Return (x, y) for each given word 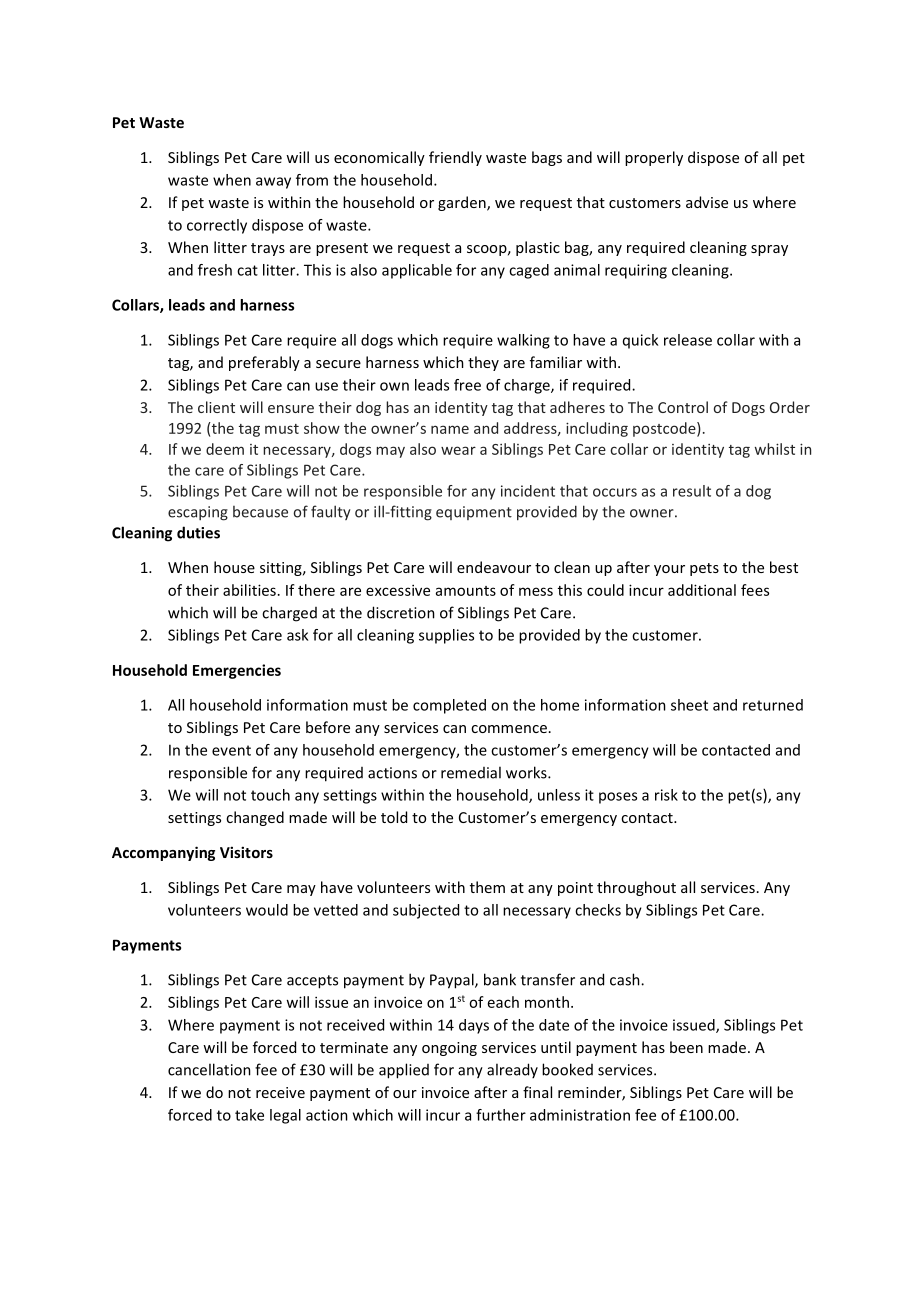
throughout (636, 888)
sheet (689, 705)
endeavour (494, 567)
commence (509, 729)
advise (707, 202)
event (231, 750)
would (267, 910)
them (487, 887)
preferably (264, 363)
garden (463, 203)
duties (198, 532)
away (273, 183)
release (688, 340)
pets (704, 569)
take (249, 1115)
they (483, 363)
